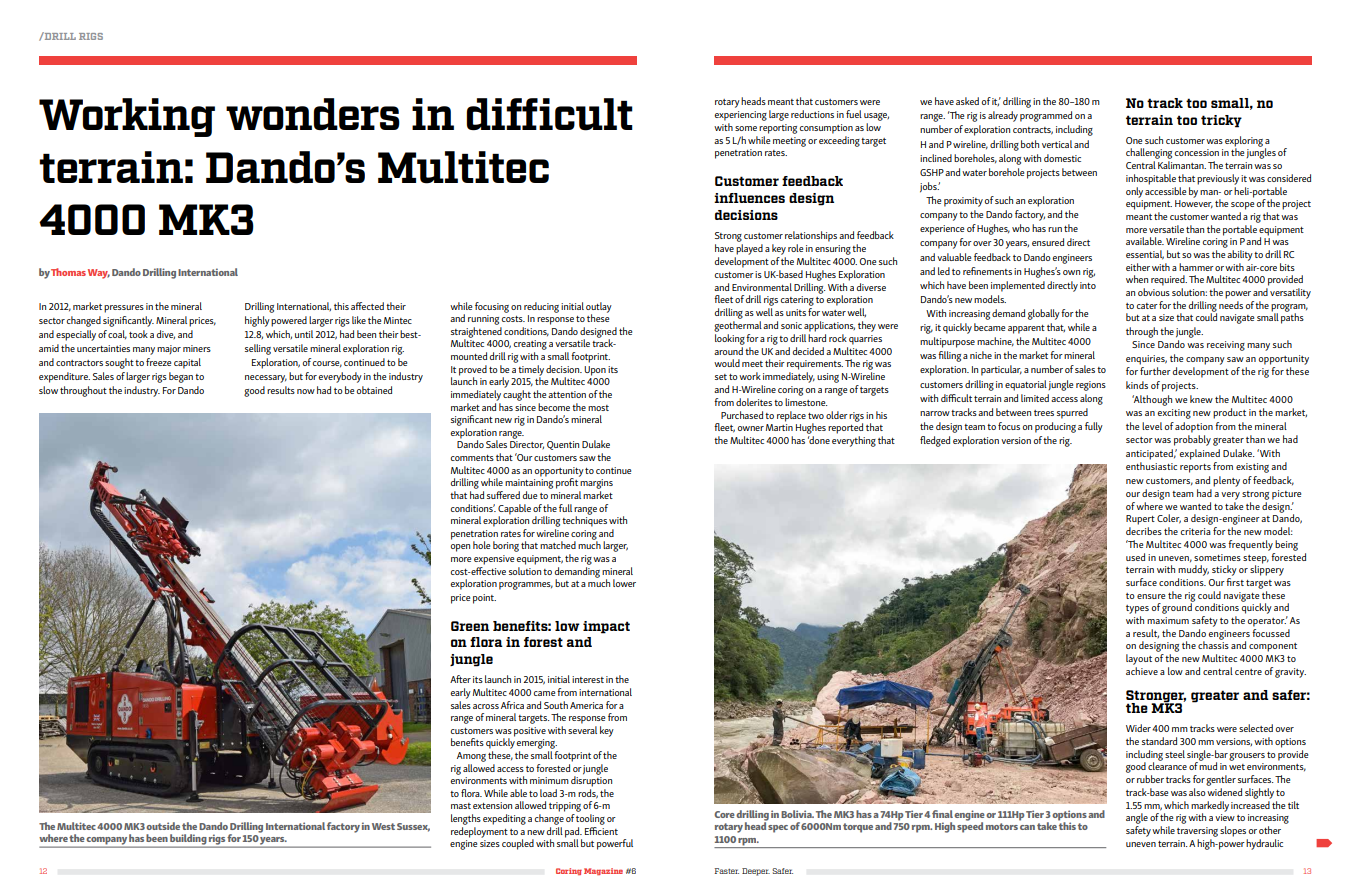 The image size is (1351, 896). I want to click on comments, so click(472, 458).
